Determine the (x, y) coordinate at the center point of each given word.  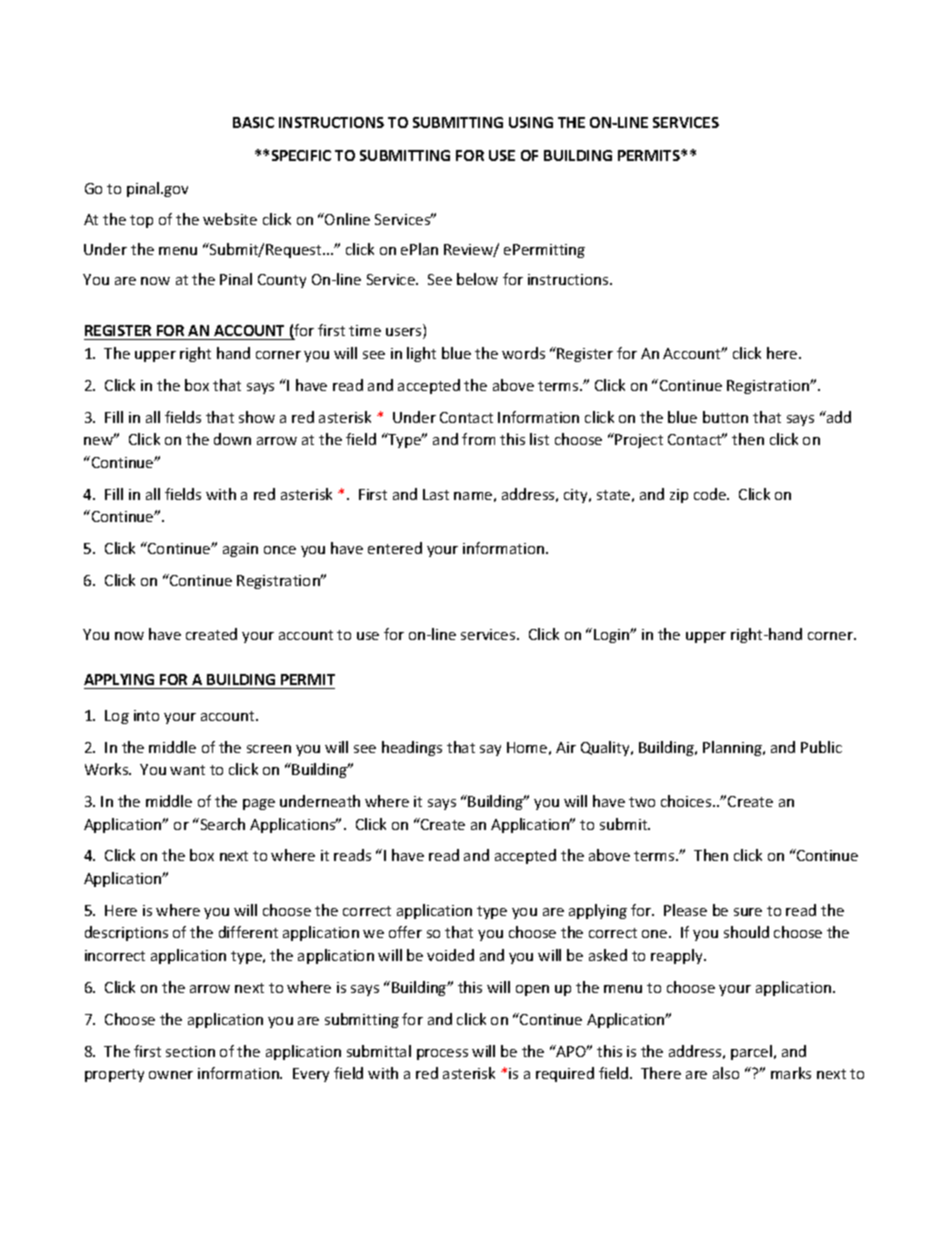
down (232, 439)
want (187, 770)
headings (412, 748)
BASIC (253, 122)
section (190, 1051)
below (477, 279)
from (478, 439)
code (711, 494)
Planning (733, 748)
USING (531, 122)
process (442, 1054)
